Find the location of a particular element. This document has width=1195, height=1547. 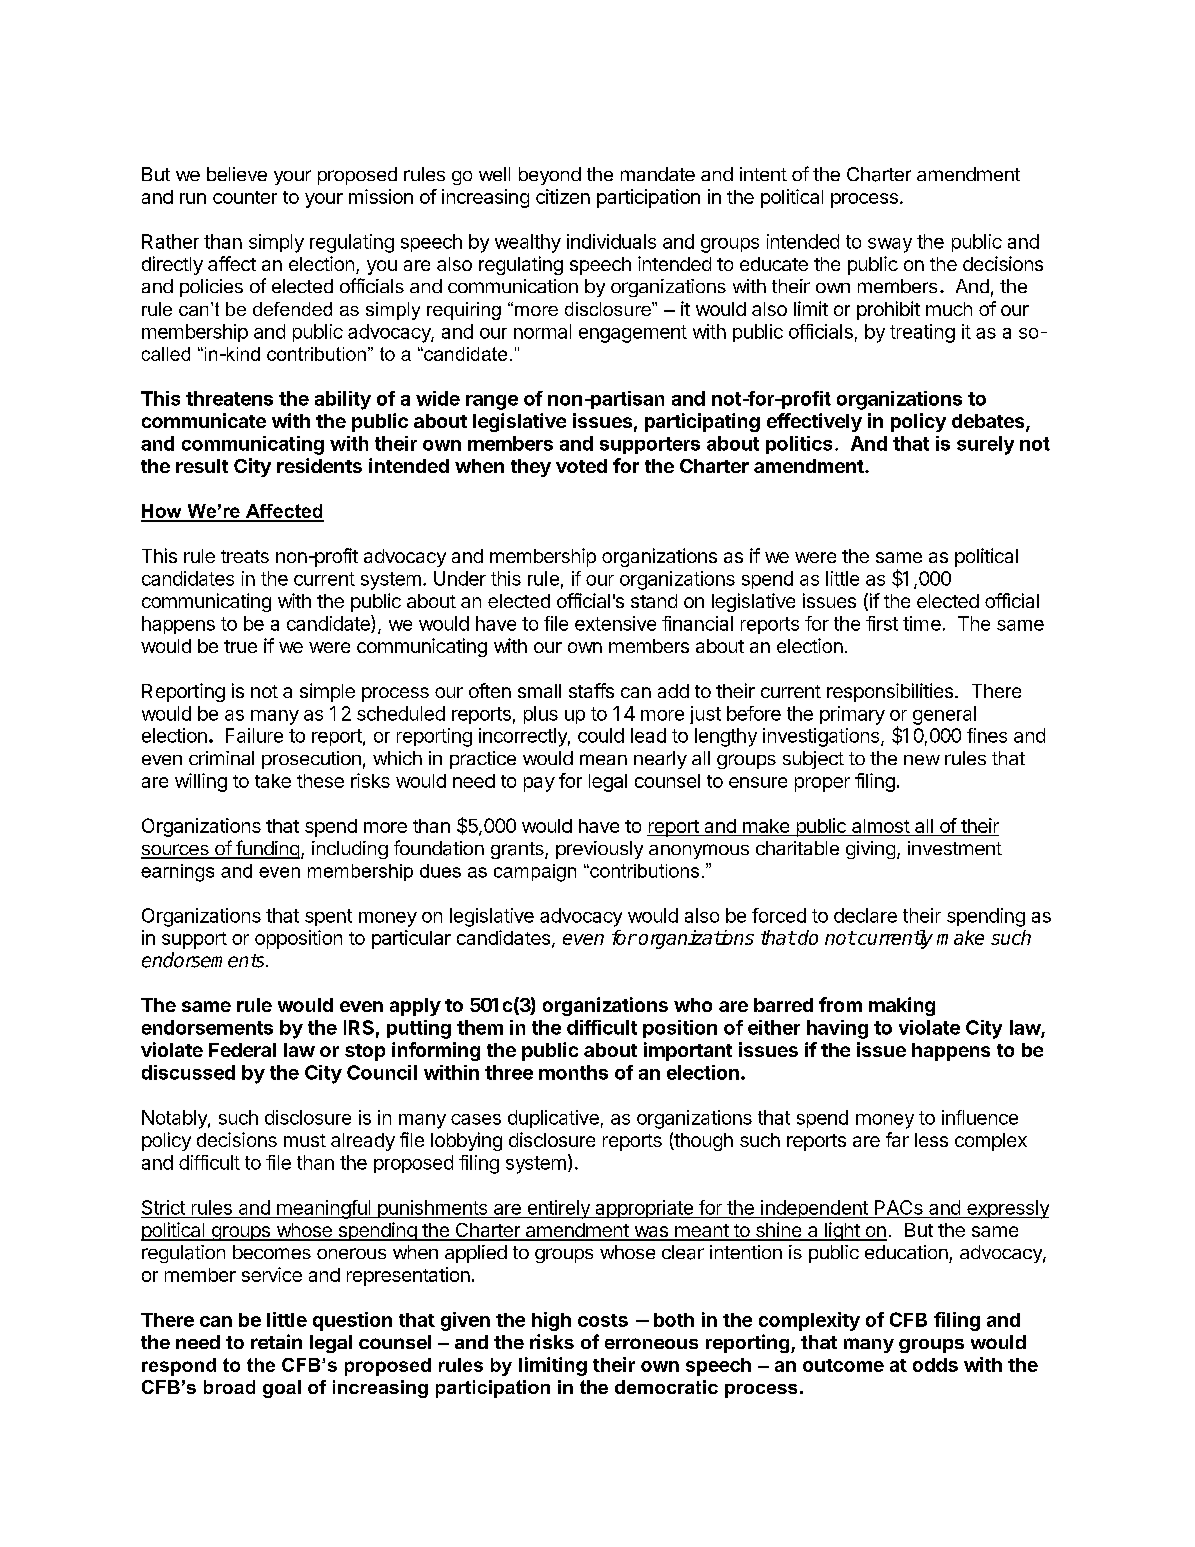

treats is located at coordinates (245, 556).
